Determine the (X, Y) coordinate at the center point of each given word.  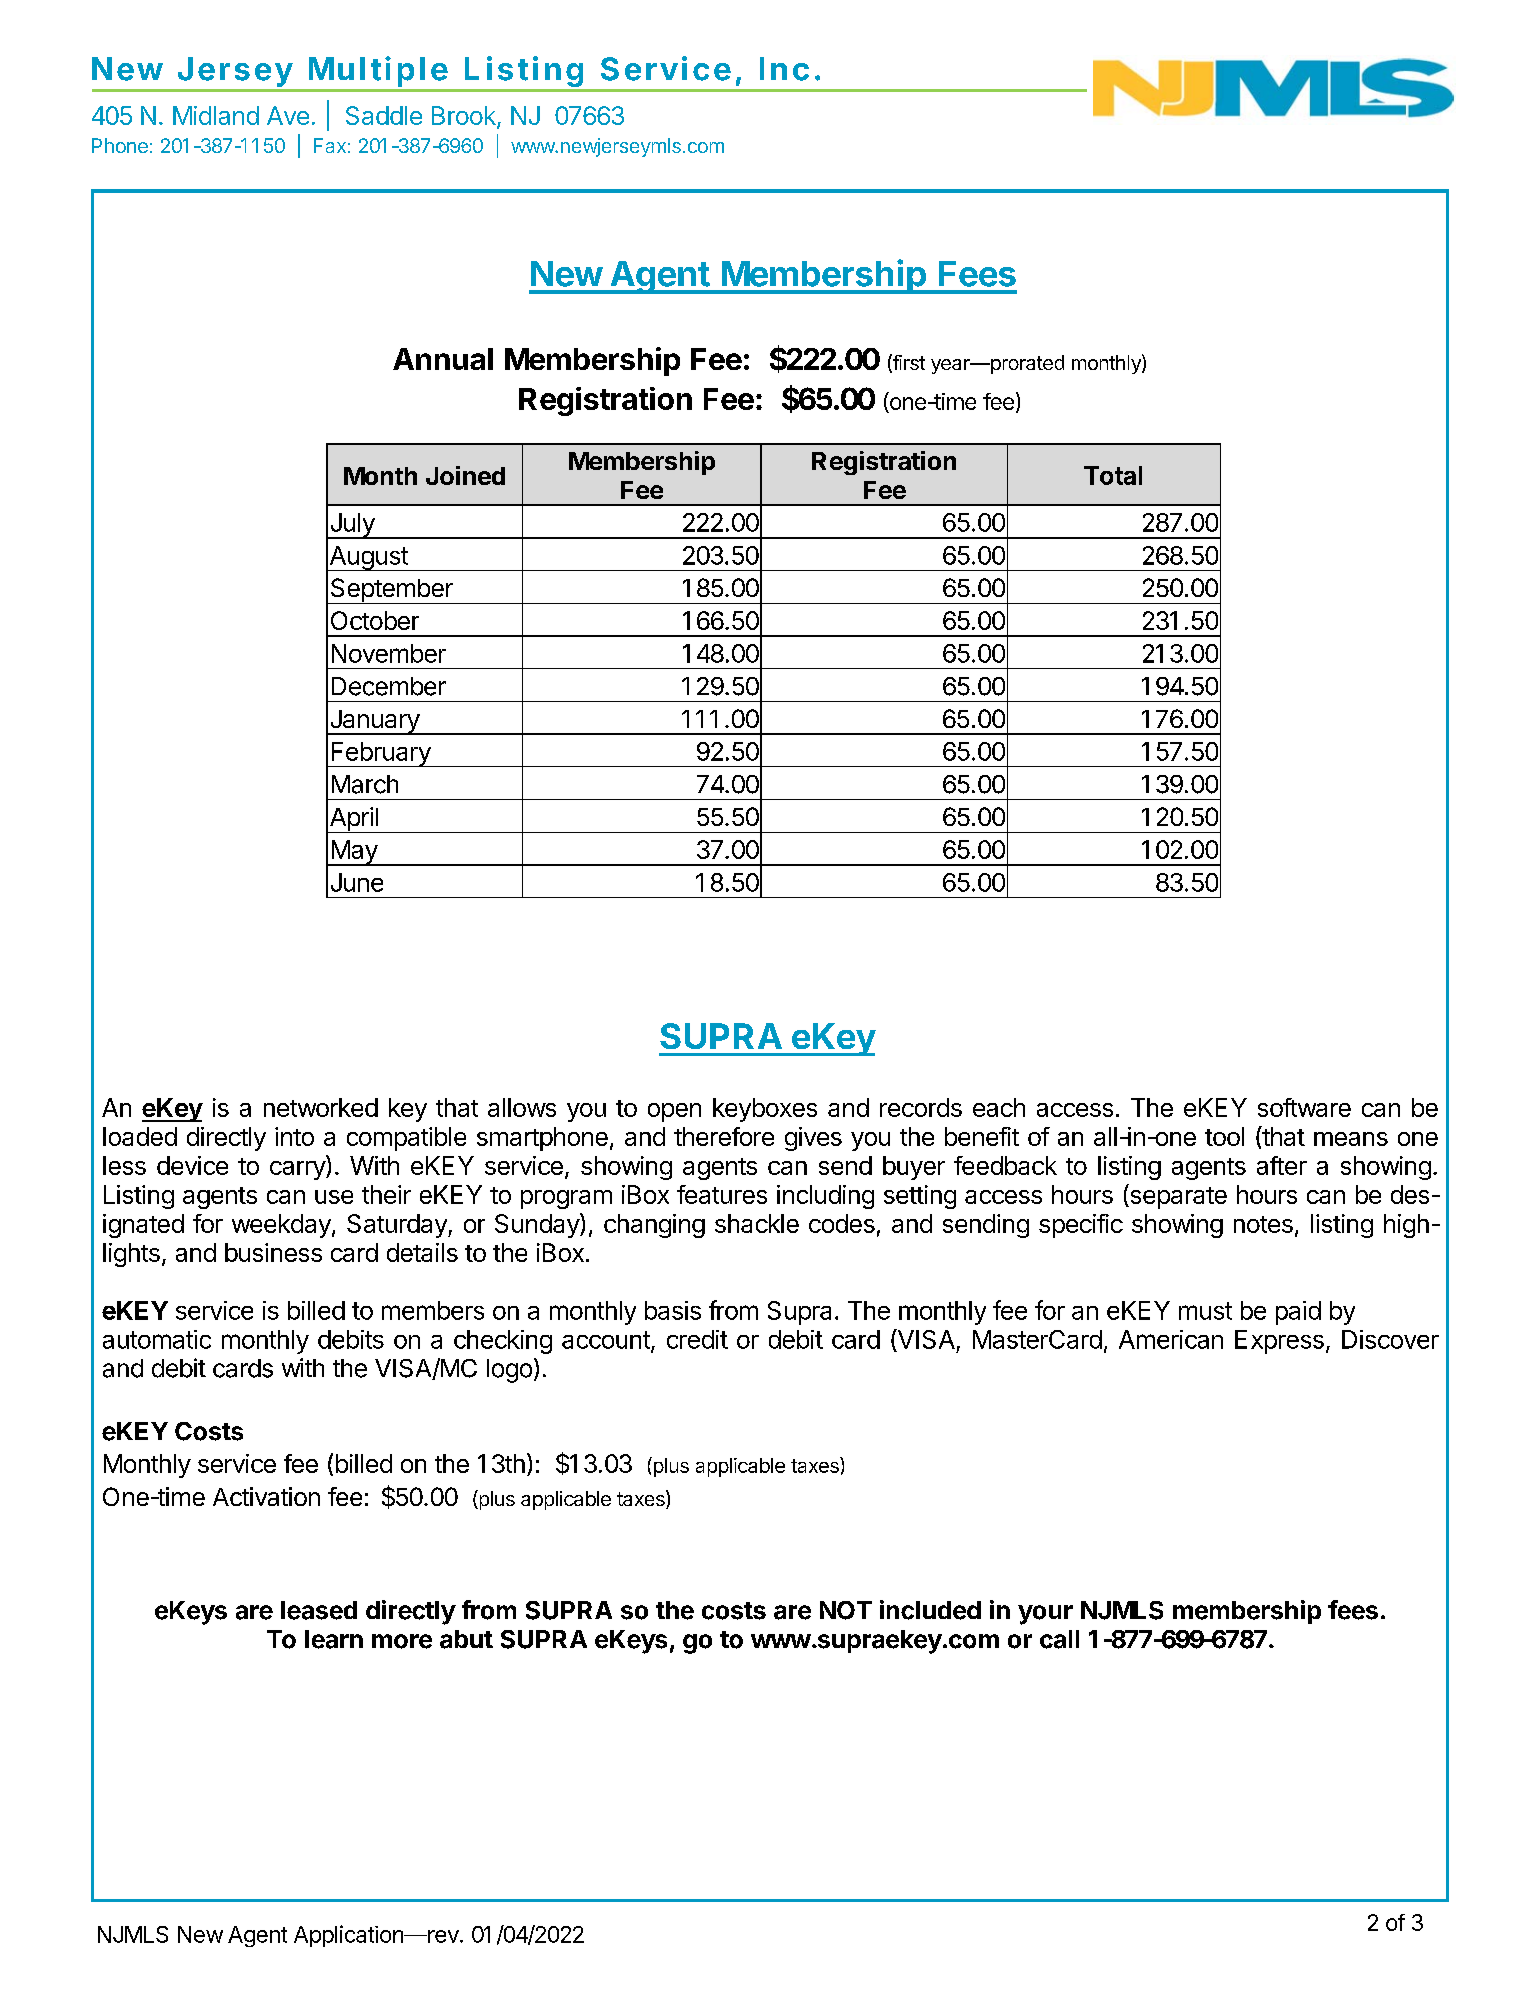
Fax (330, 145)
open (674, 1112)
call (1059, 1639)
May (354, 853)
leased (319, 1610)
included (930, 1610)
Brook (465, 117)
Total (1113, 475)
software (1304, 1107)
